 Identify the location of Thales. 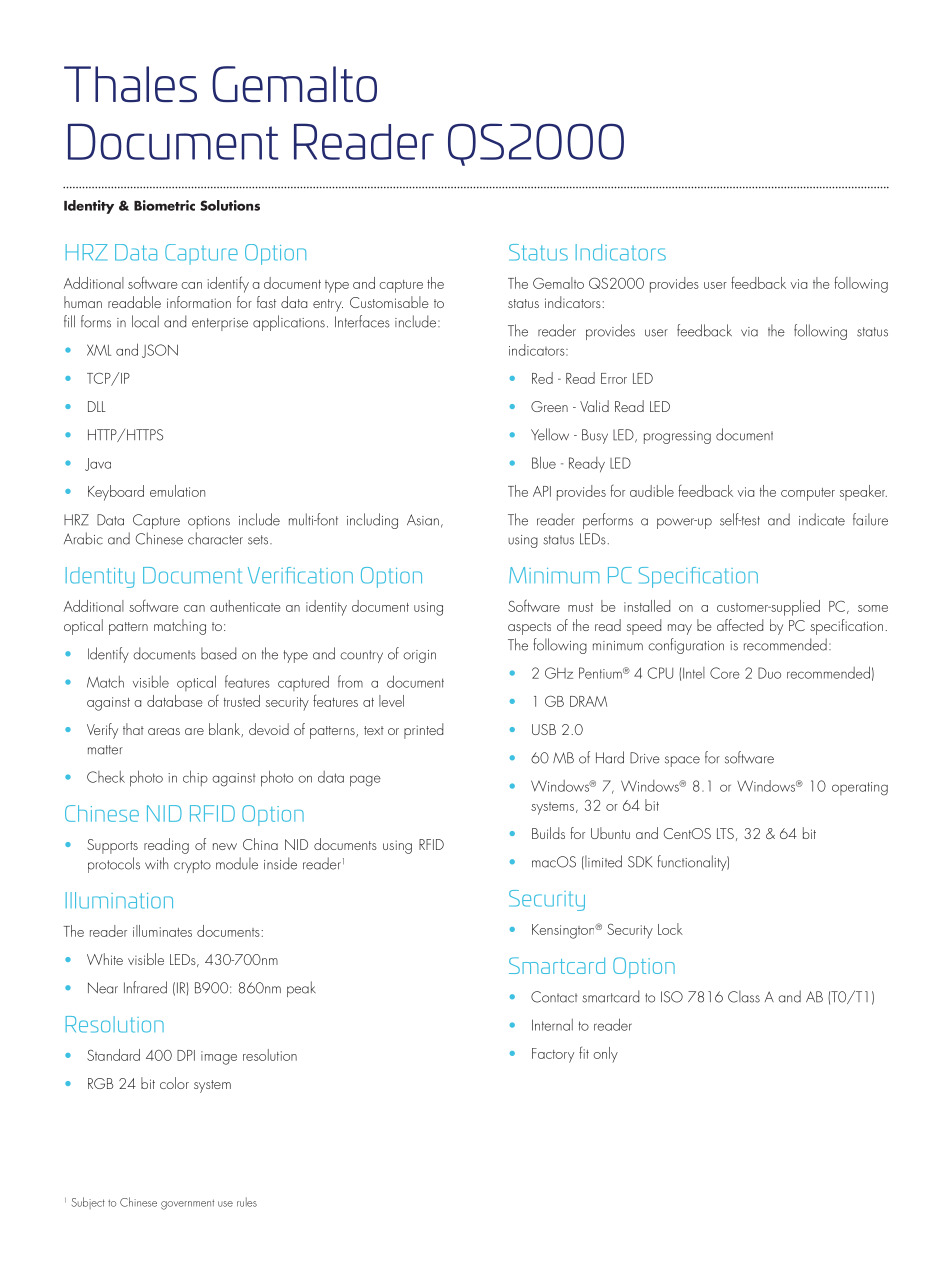
(130, 84).
